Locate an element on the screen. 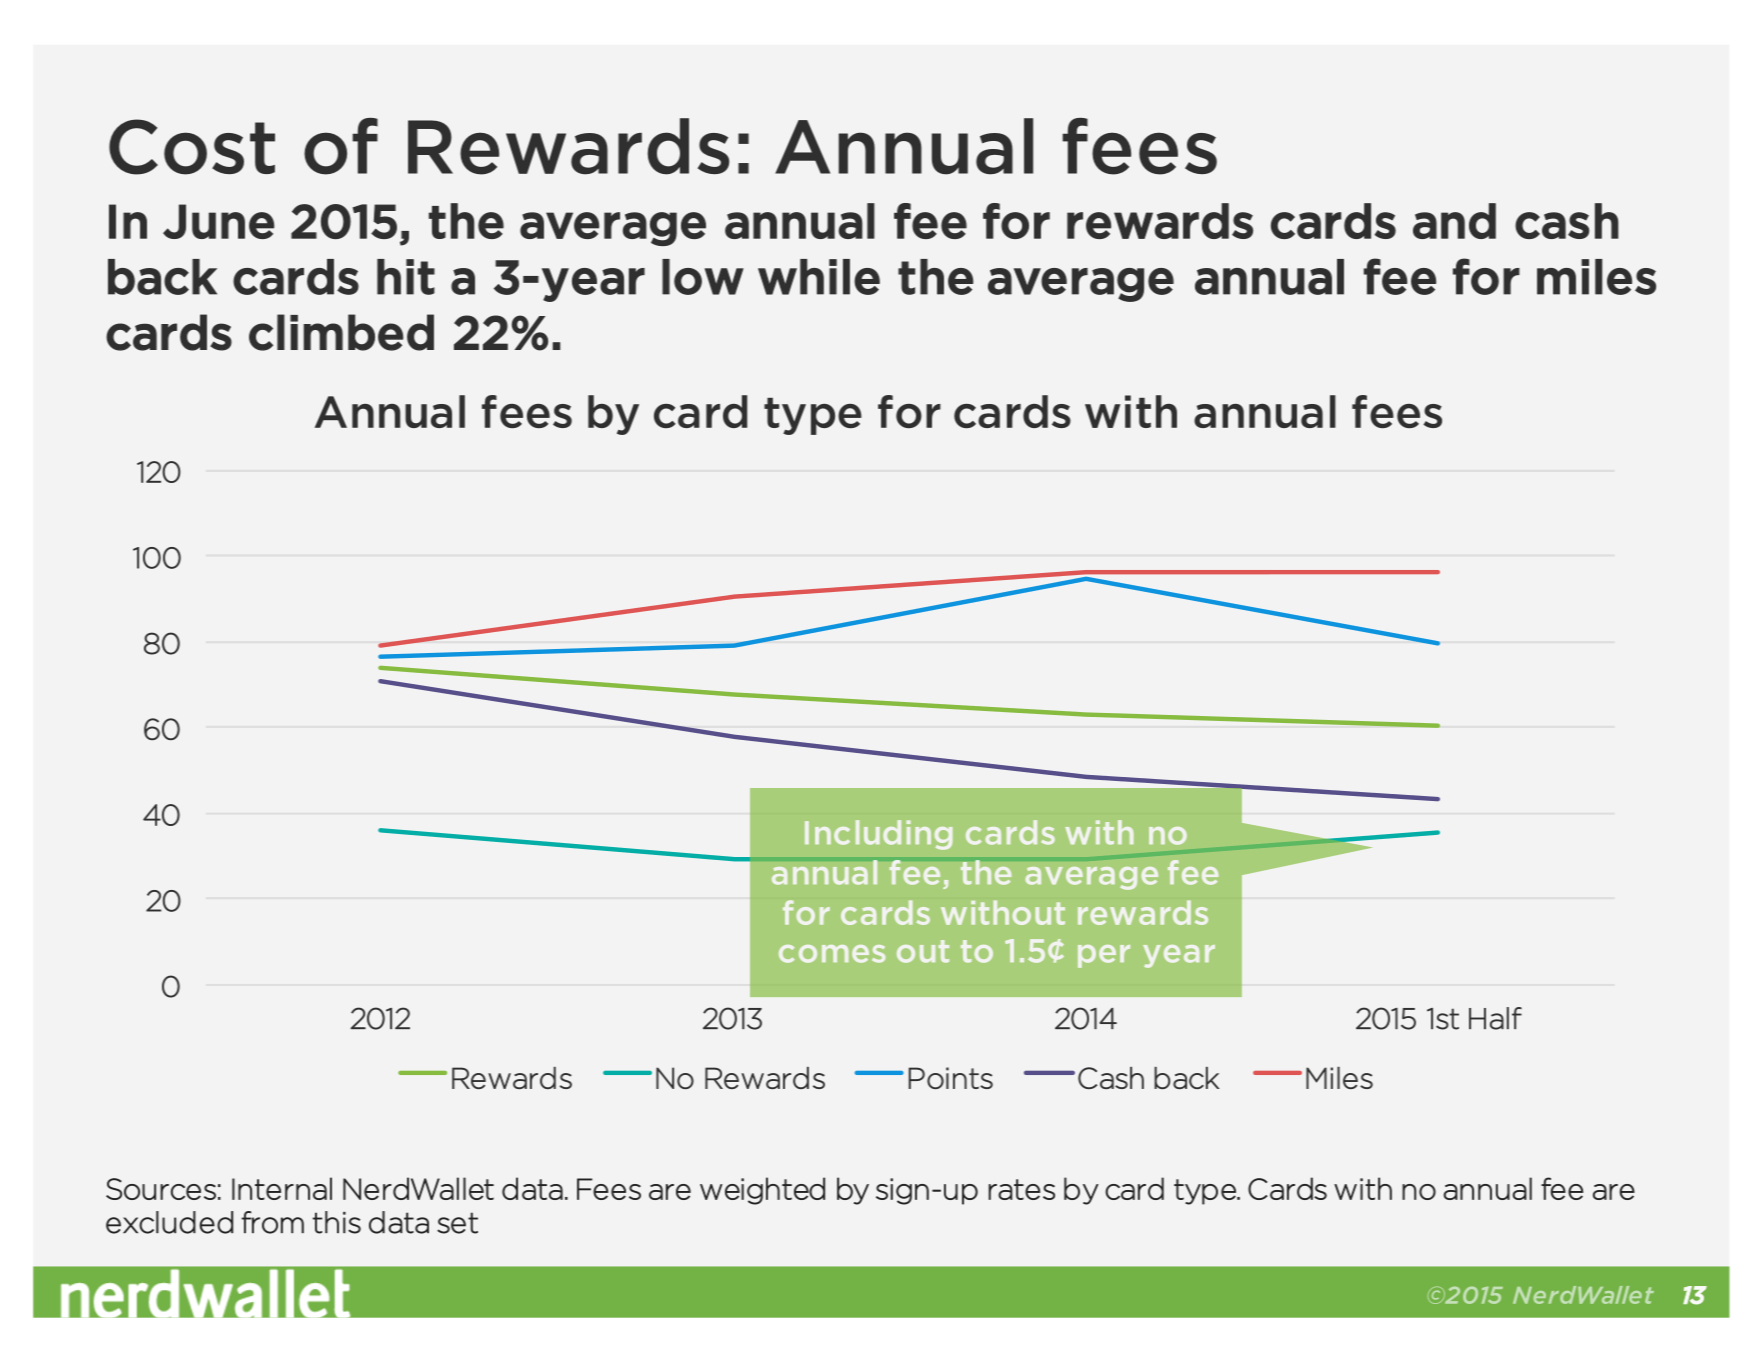 The width and height of the screenshot is (1763, 1362). climbed is located at coordinates (341, 332).
